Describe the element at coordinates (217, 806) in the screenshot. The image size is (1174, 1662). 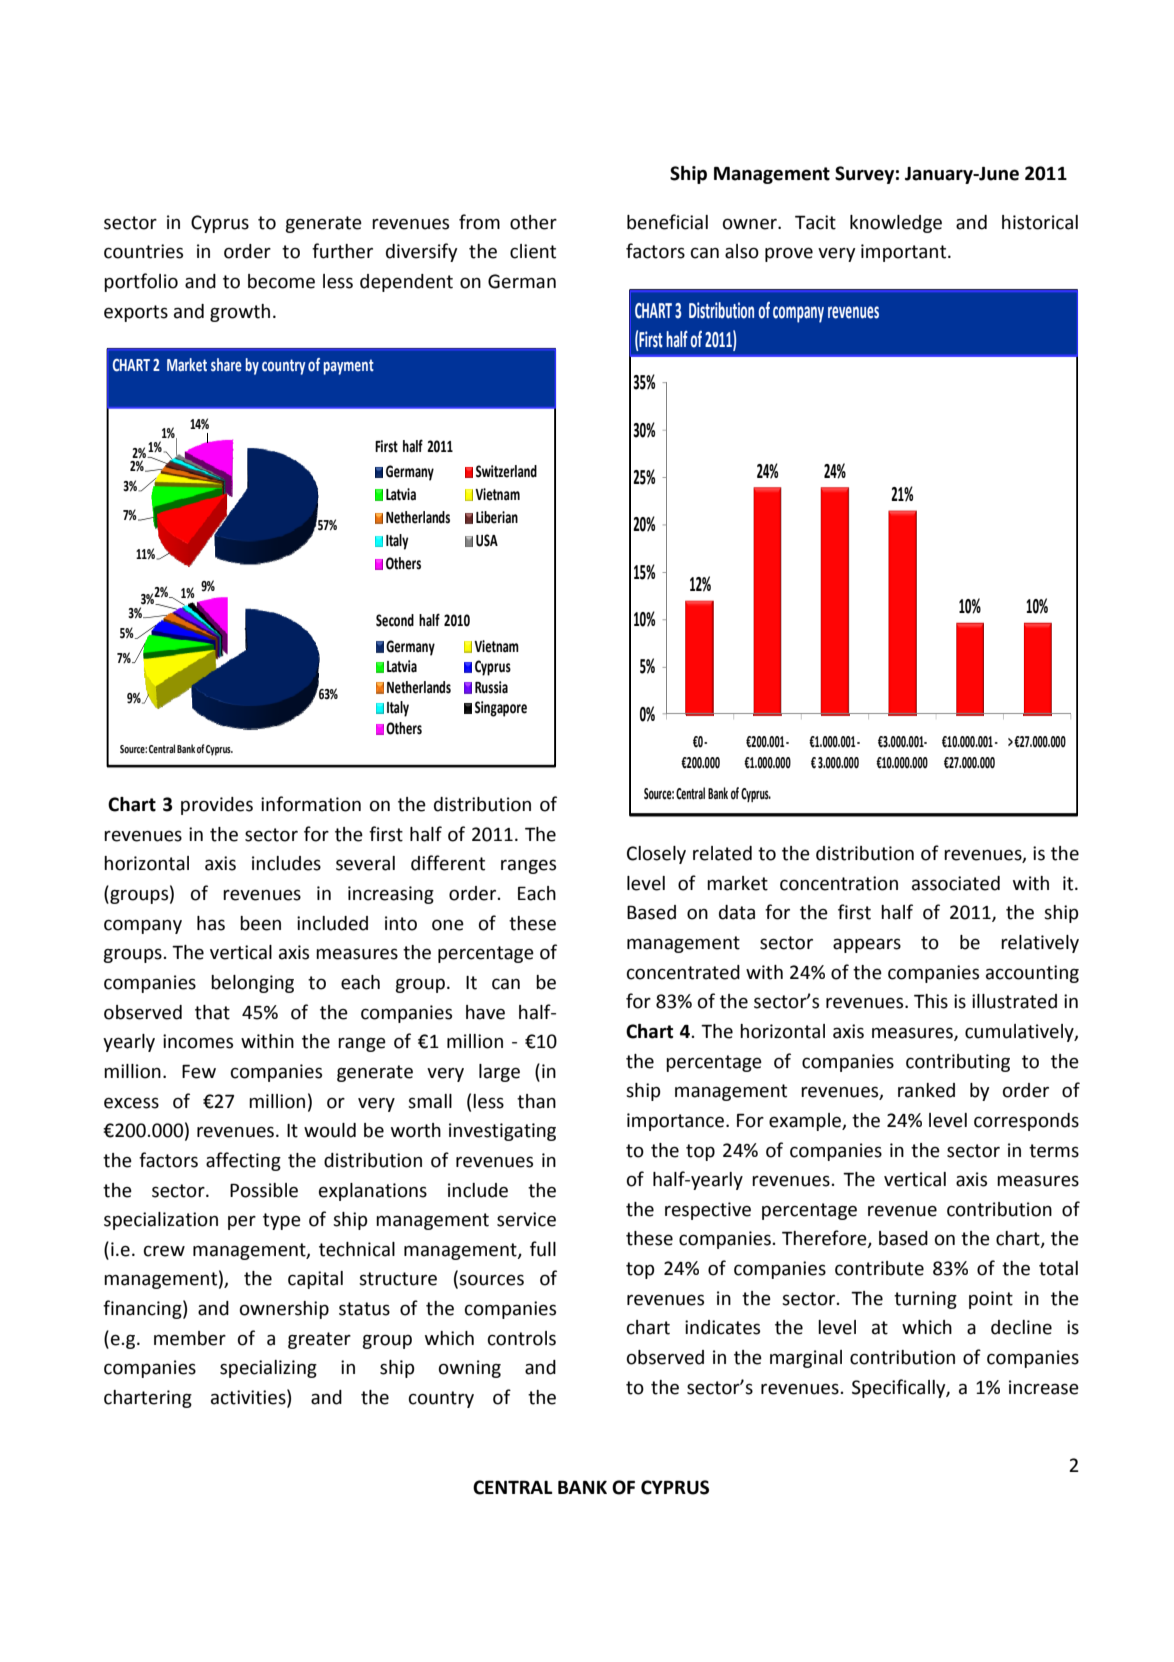
I see `provides` at that location.
